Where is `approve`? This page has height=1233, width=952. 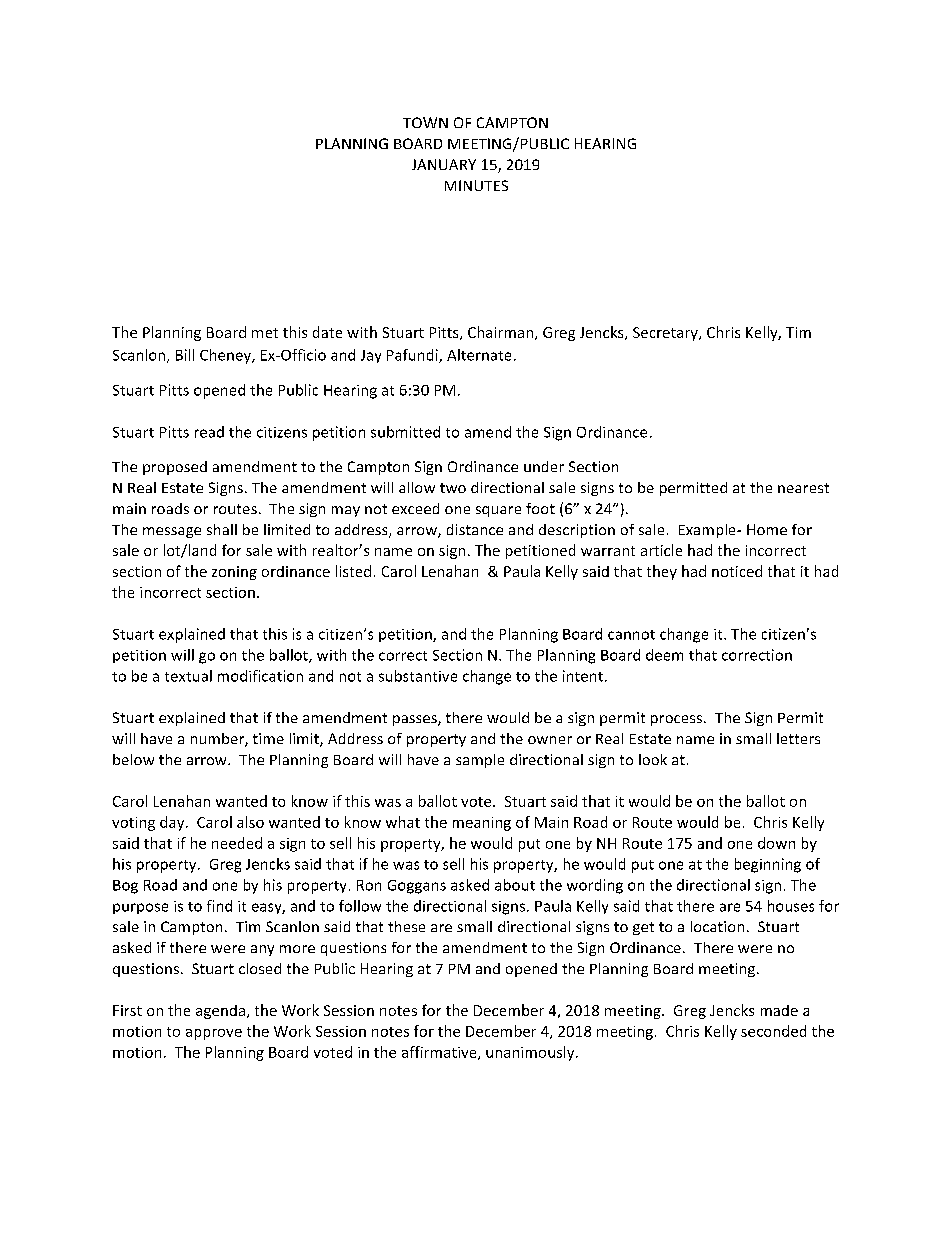 approve is located at coordinates (214, 1034).
